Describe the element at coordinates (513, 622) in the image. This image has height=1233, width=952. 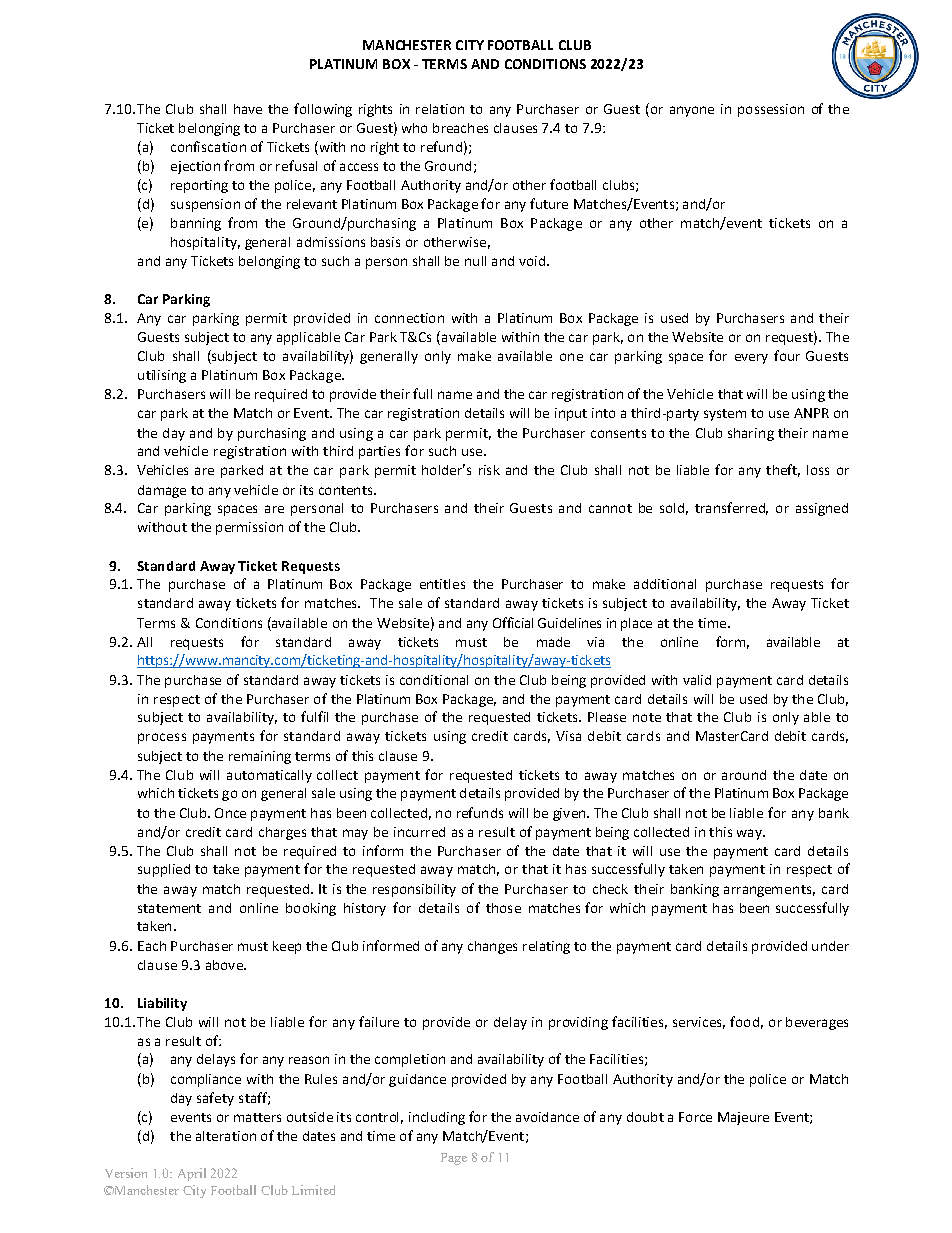
I see `Official` at that location.
